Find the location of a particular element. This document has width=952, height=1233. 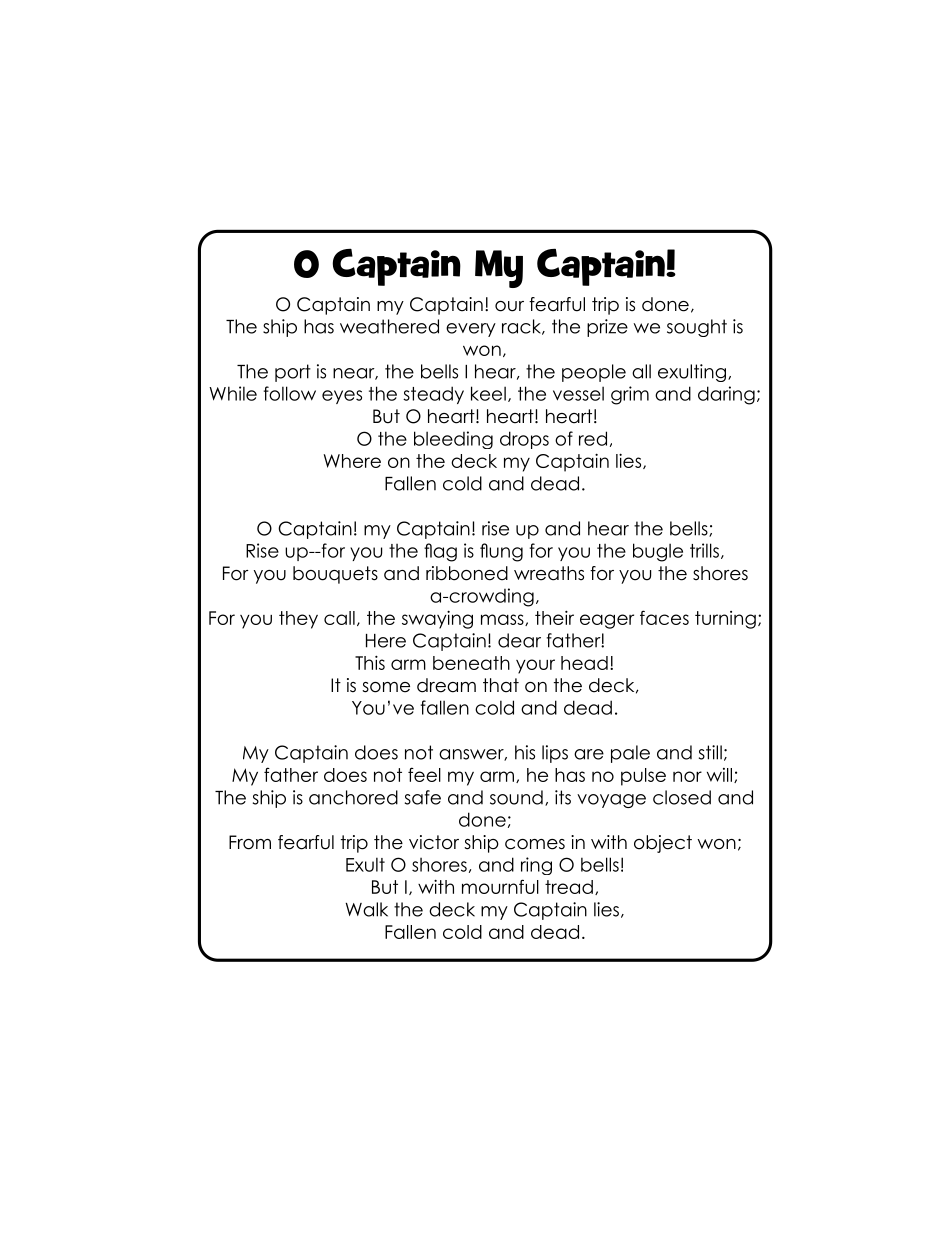

pale is located at coordinates (630, 754).
